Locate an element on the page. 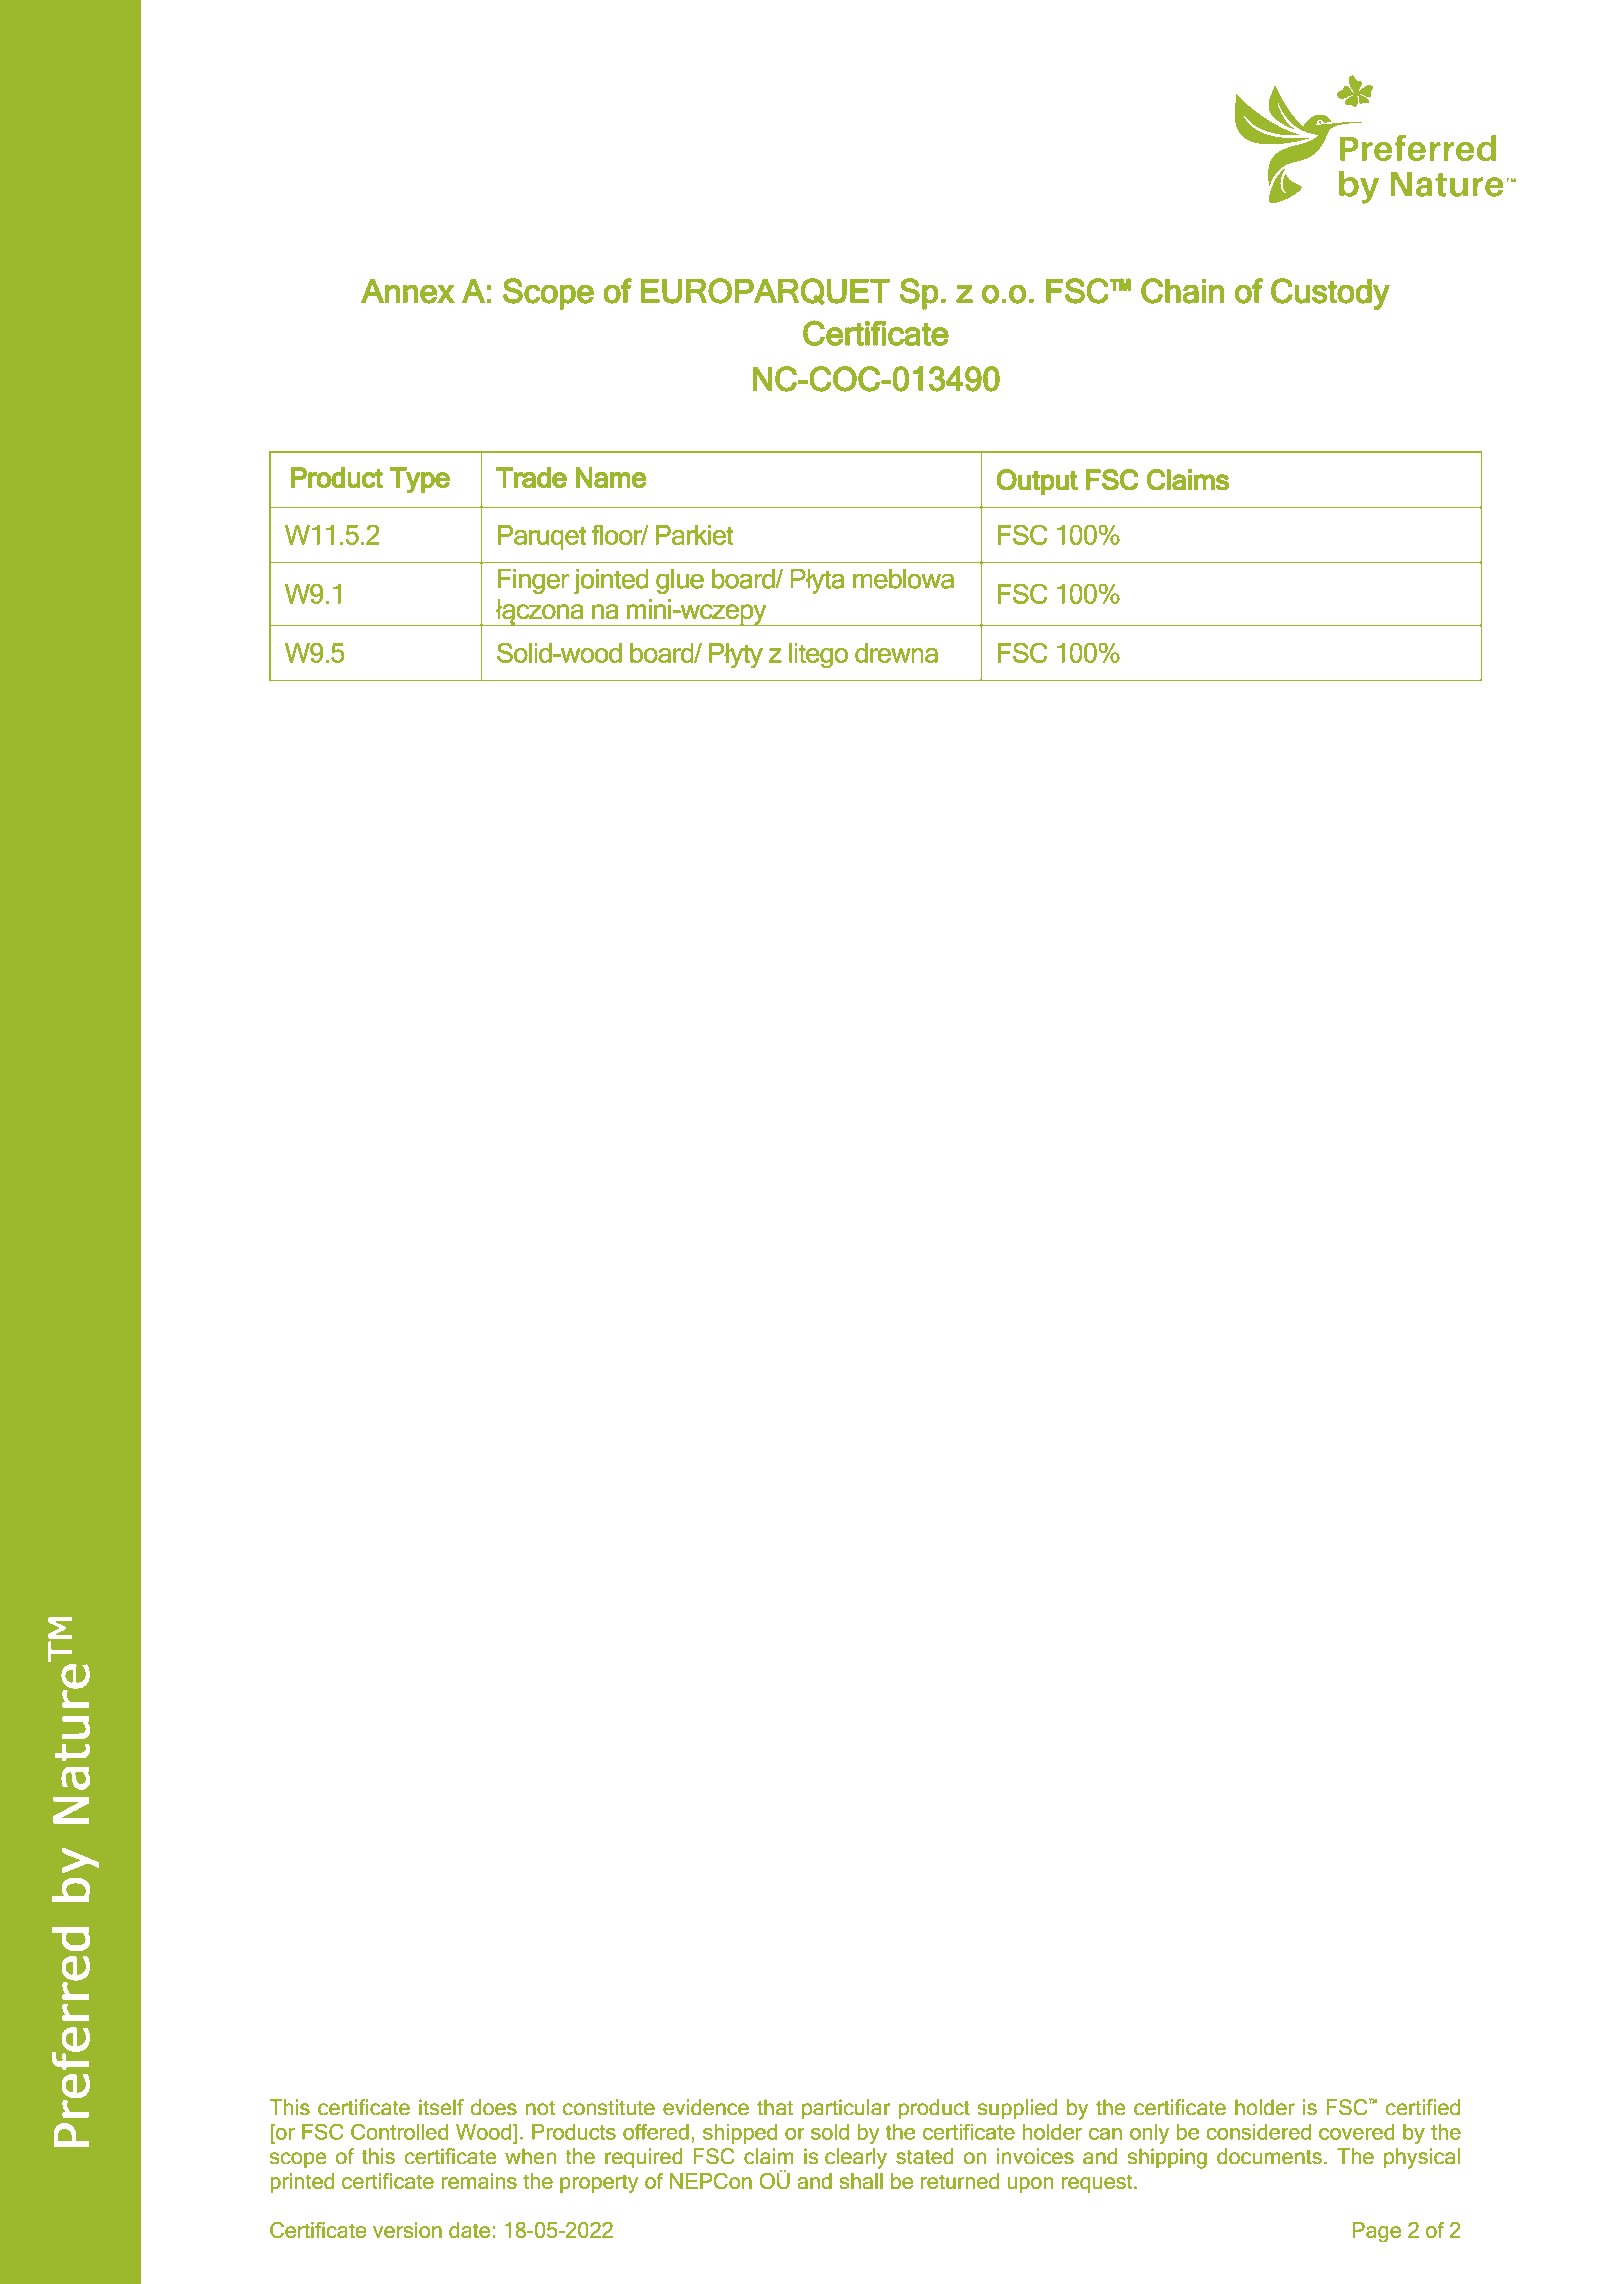  itself is located at coordinates (441, 2107).
